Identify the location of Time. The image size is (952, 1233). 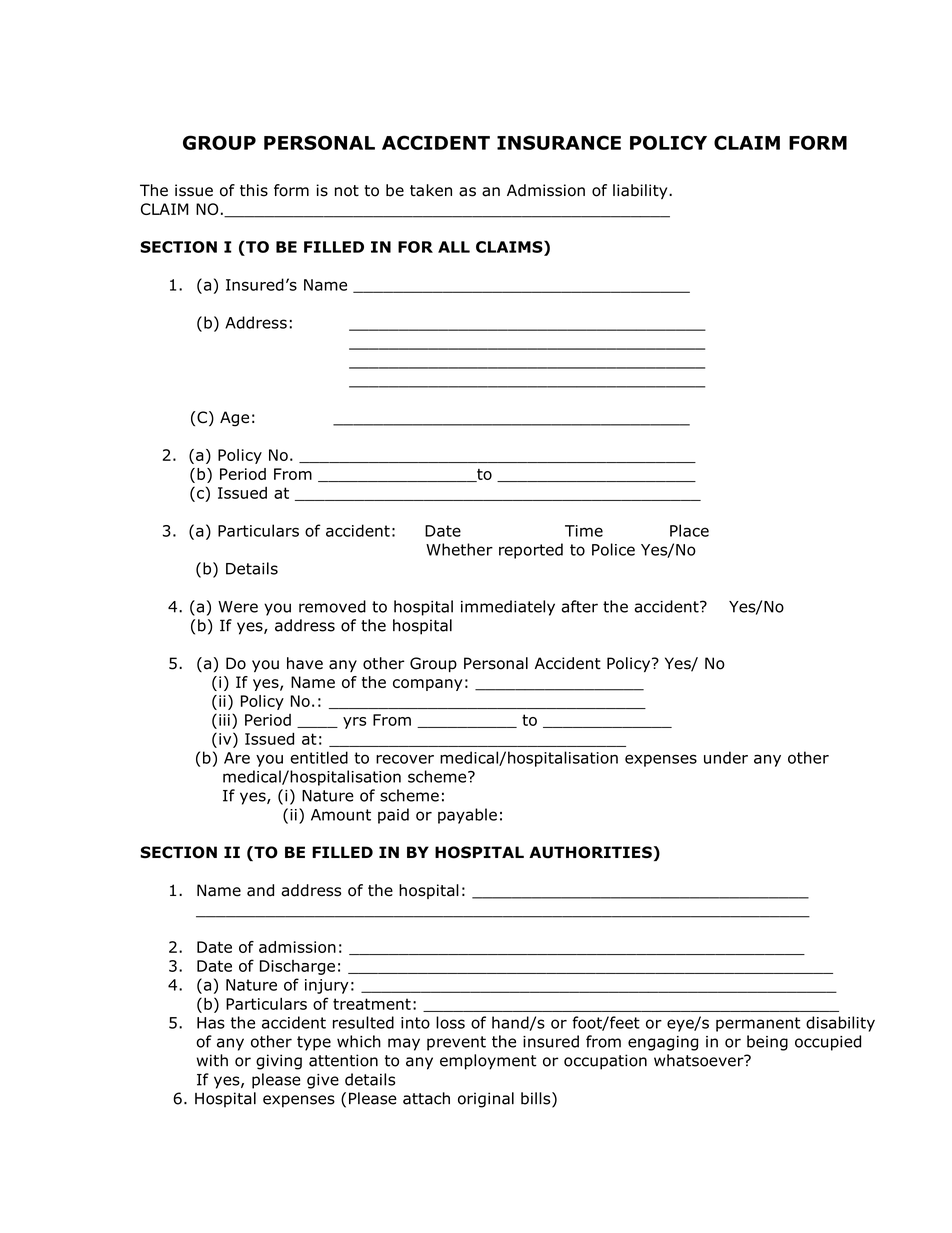
(584, 531).
